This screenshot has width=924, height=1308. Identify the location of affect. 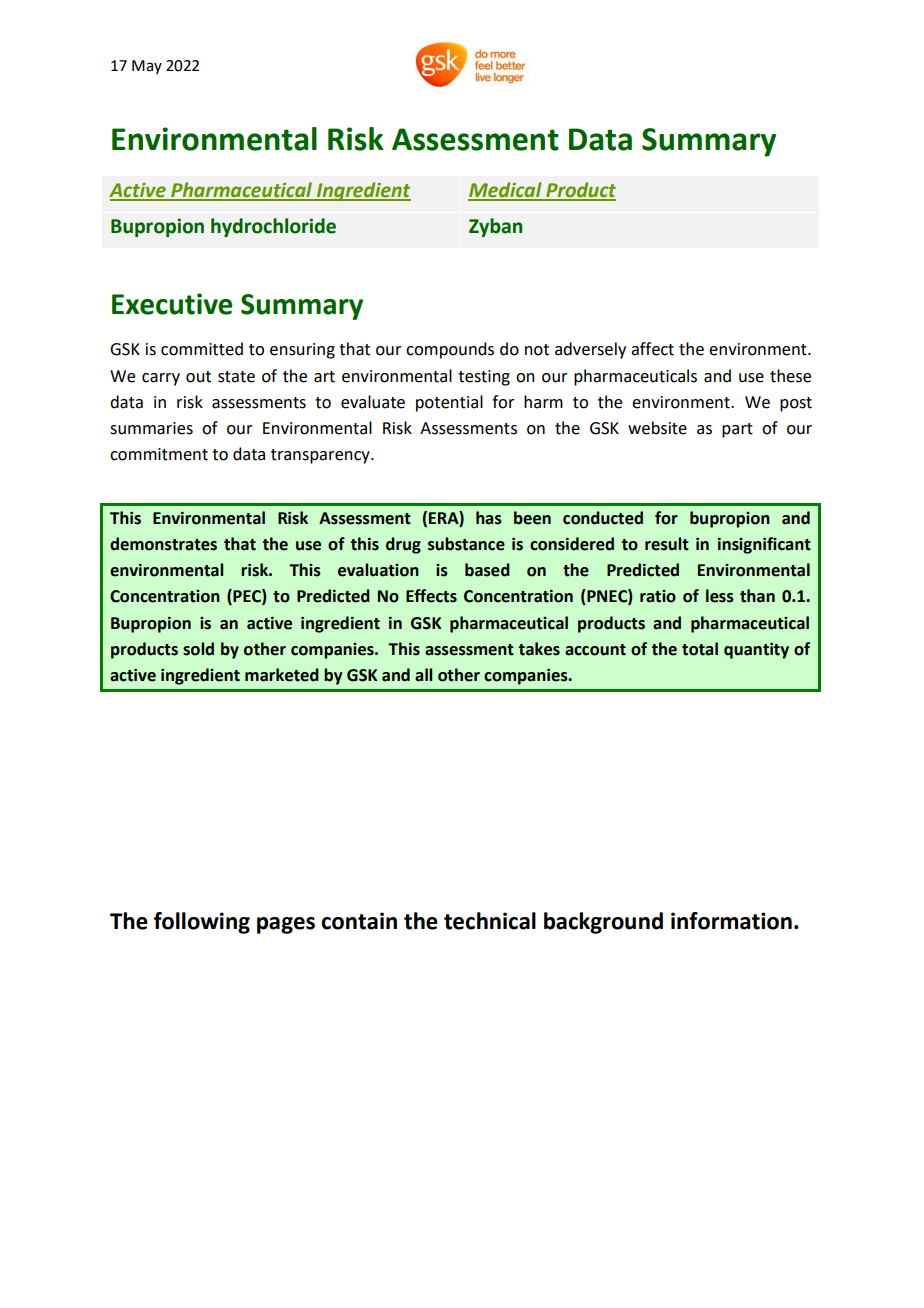
(652, 349).
